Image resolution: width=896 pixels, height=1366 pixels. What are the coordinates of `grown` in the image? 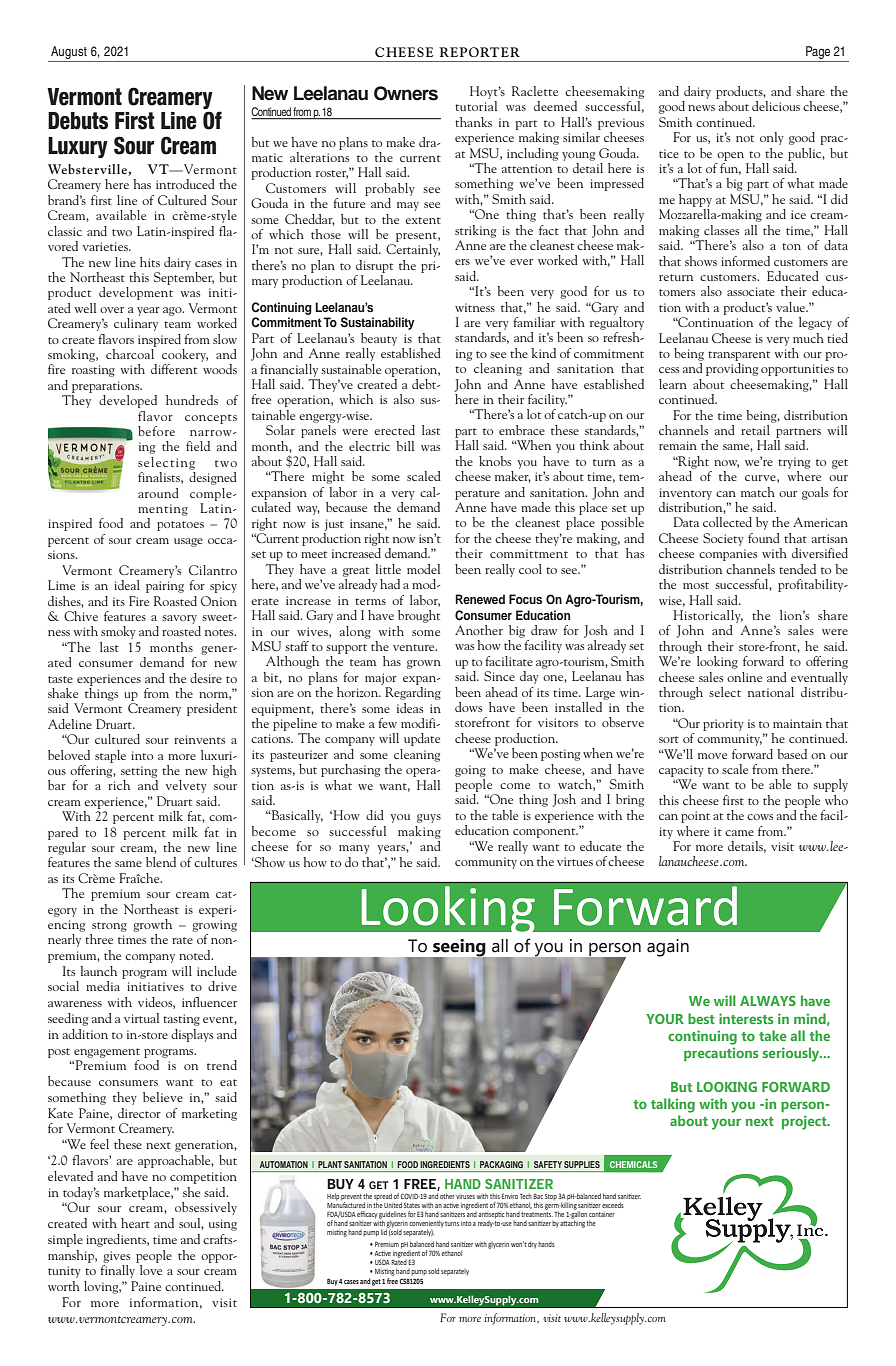 It's located at (424, 664).
